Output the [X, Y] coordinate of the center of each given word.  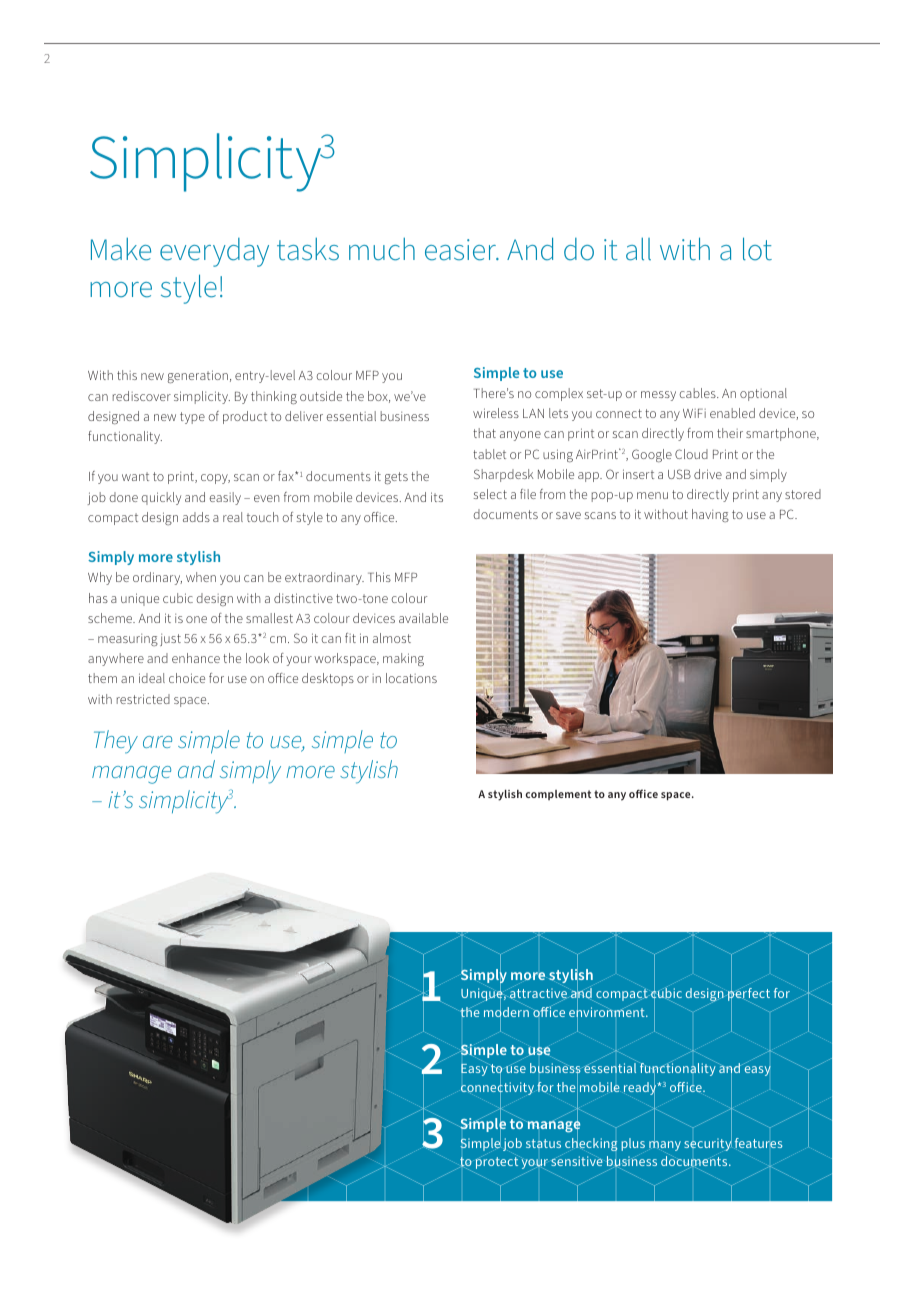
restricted [143, 699]
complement [558, 795]
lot [757, 249]
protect [497, 1162]
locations [411, 678]
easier [461, 250]
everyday [214, 252]
